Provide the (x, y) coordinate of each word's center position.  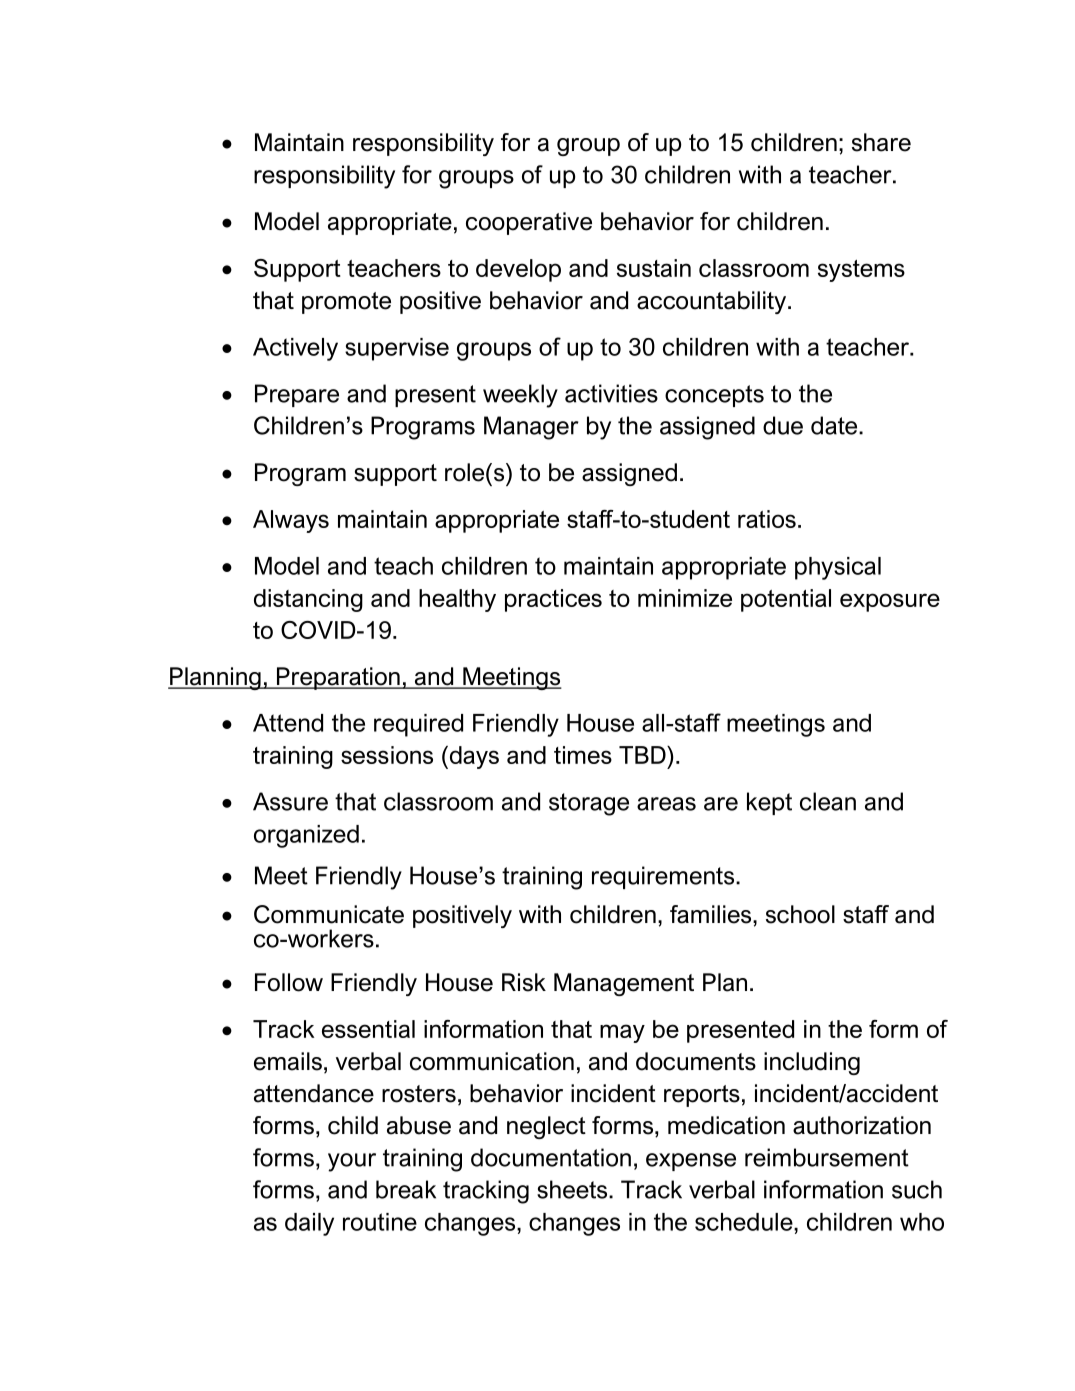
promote (346, 303)
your (352, 1162)
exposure (890, 602)
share (881, 142)
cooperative (529, 223)
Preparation (338, 678)
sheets (573, 1189)
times (583, 755)
